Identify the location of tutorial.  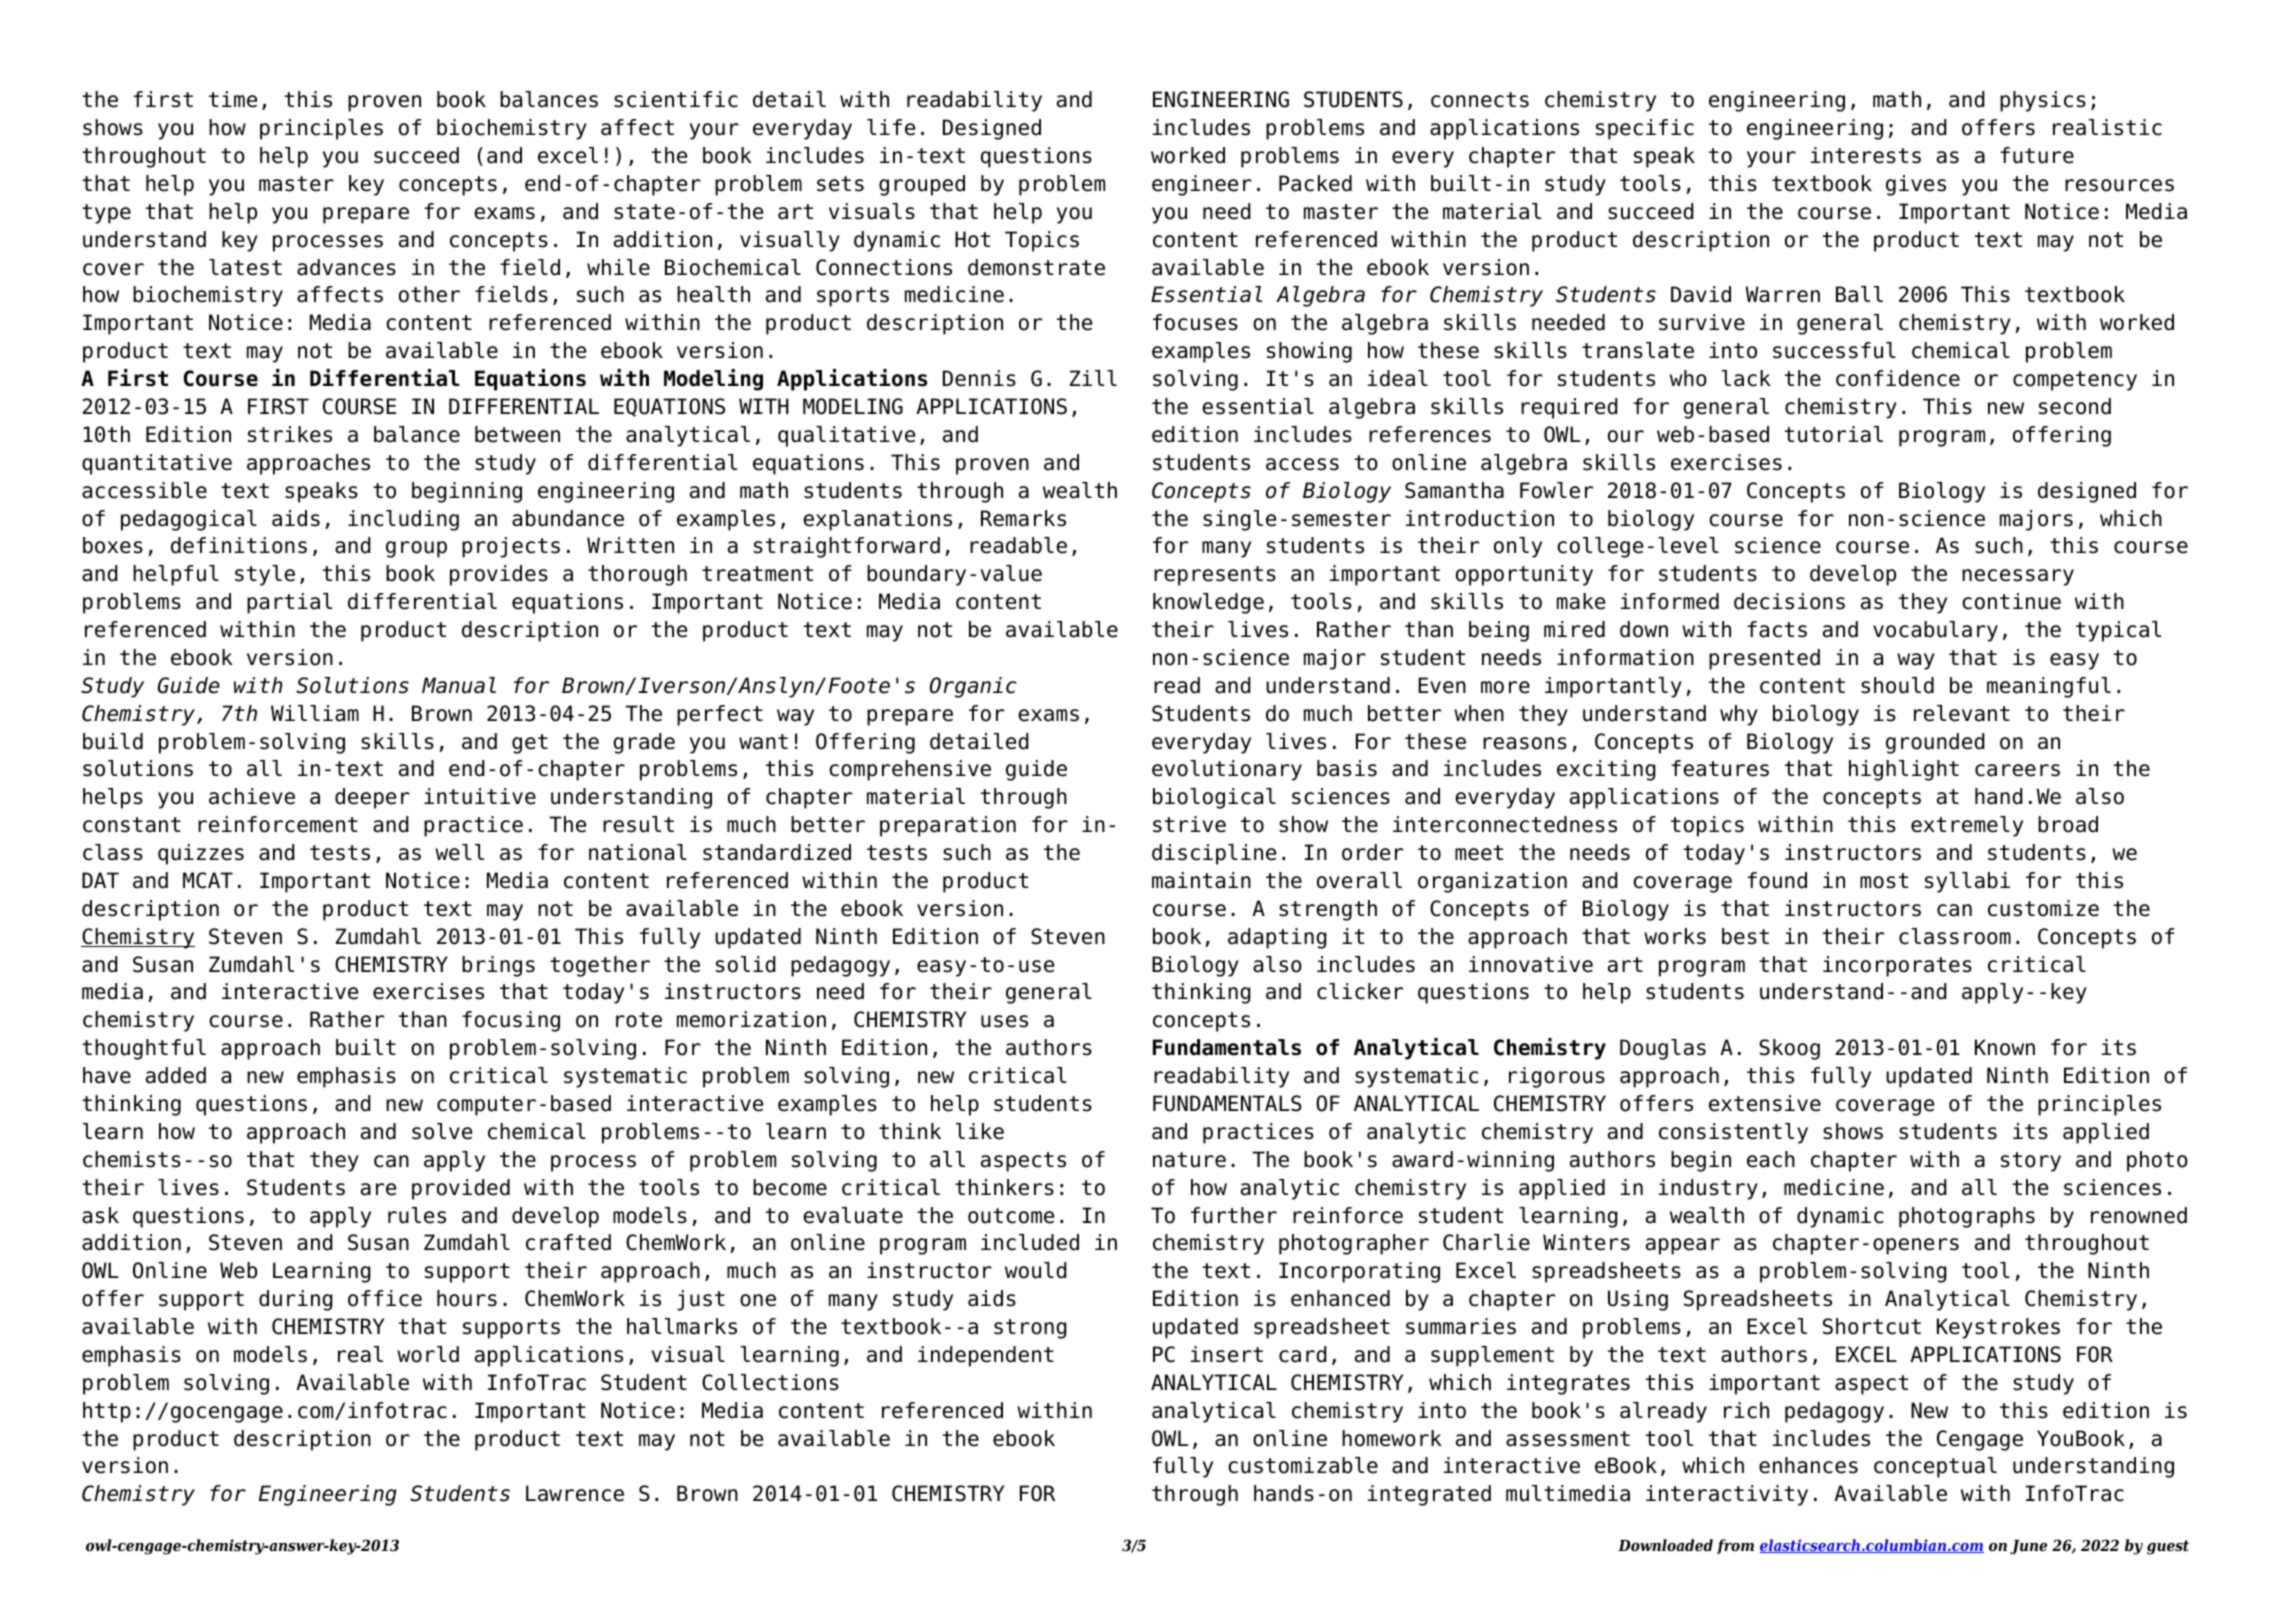
(1834, 434).
